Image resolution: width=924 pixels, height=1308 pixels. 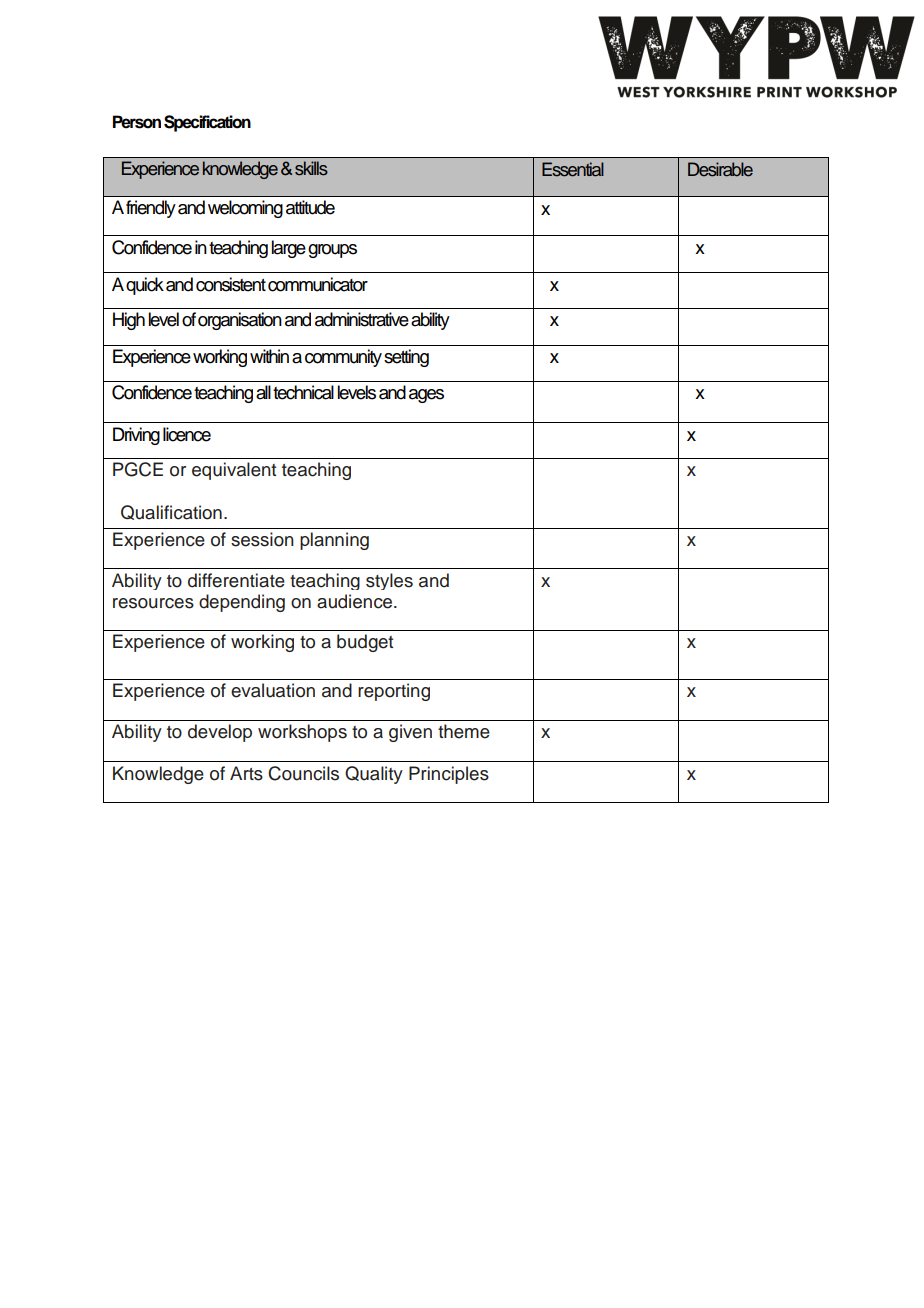 What do you see at coordinates (187, 434) in the screenshot?
I see `licence` at bounding box center [187, 434].
